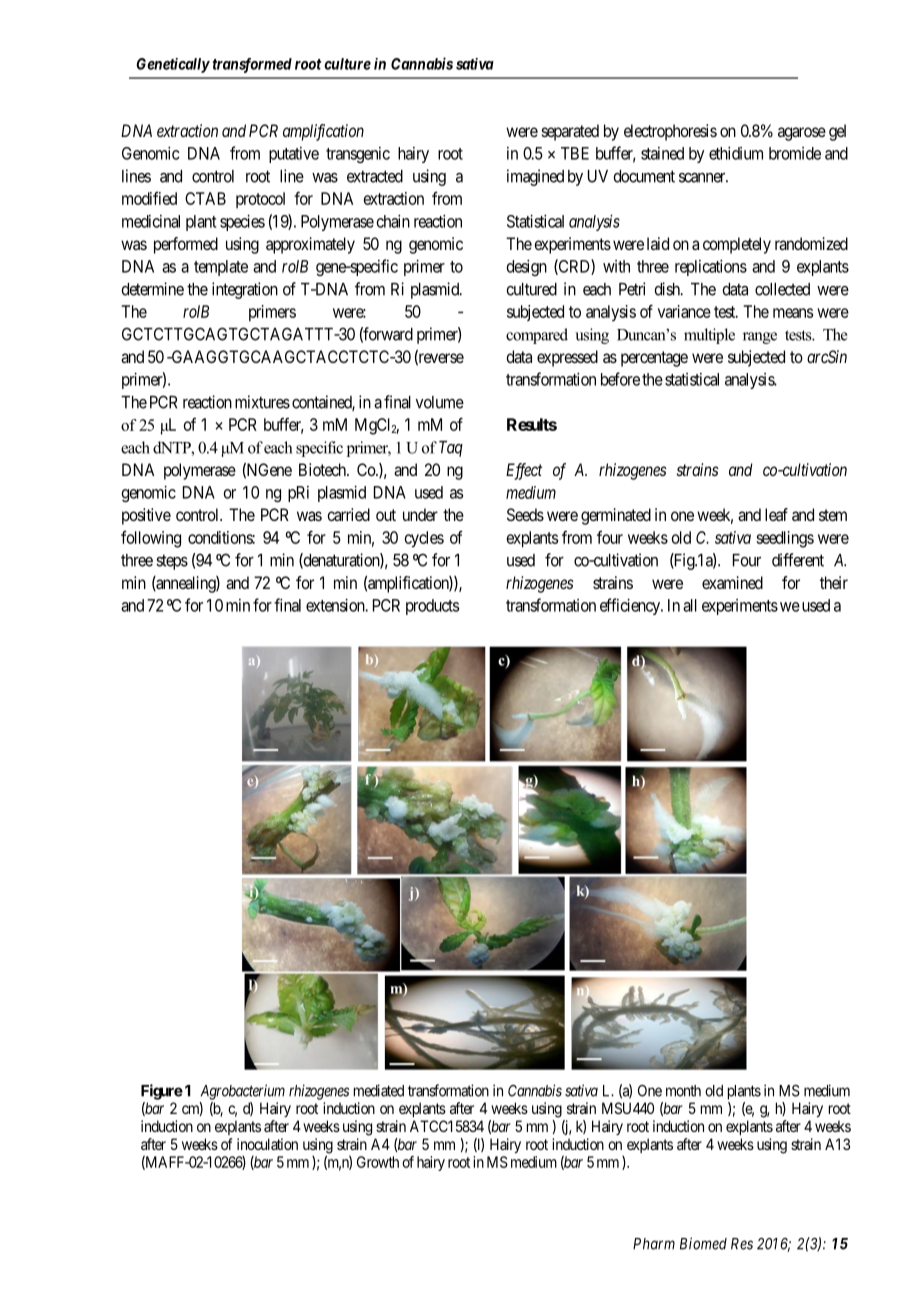 This image has width=924, height=1308. What do you see at coordinates (703, 1243) in the image?
I see `Biomed` at bounding box center [703, 1243].
